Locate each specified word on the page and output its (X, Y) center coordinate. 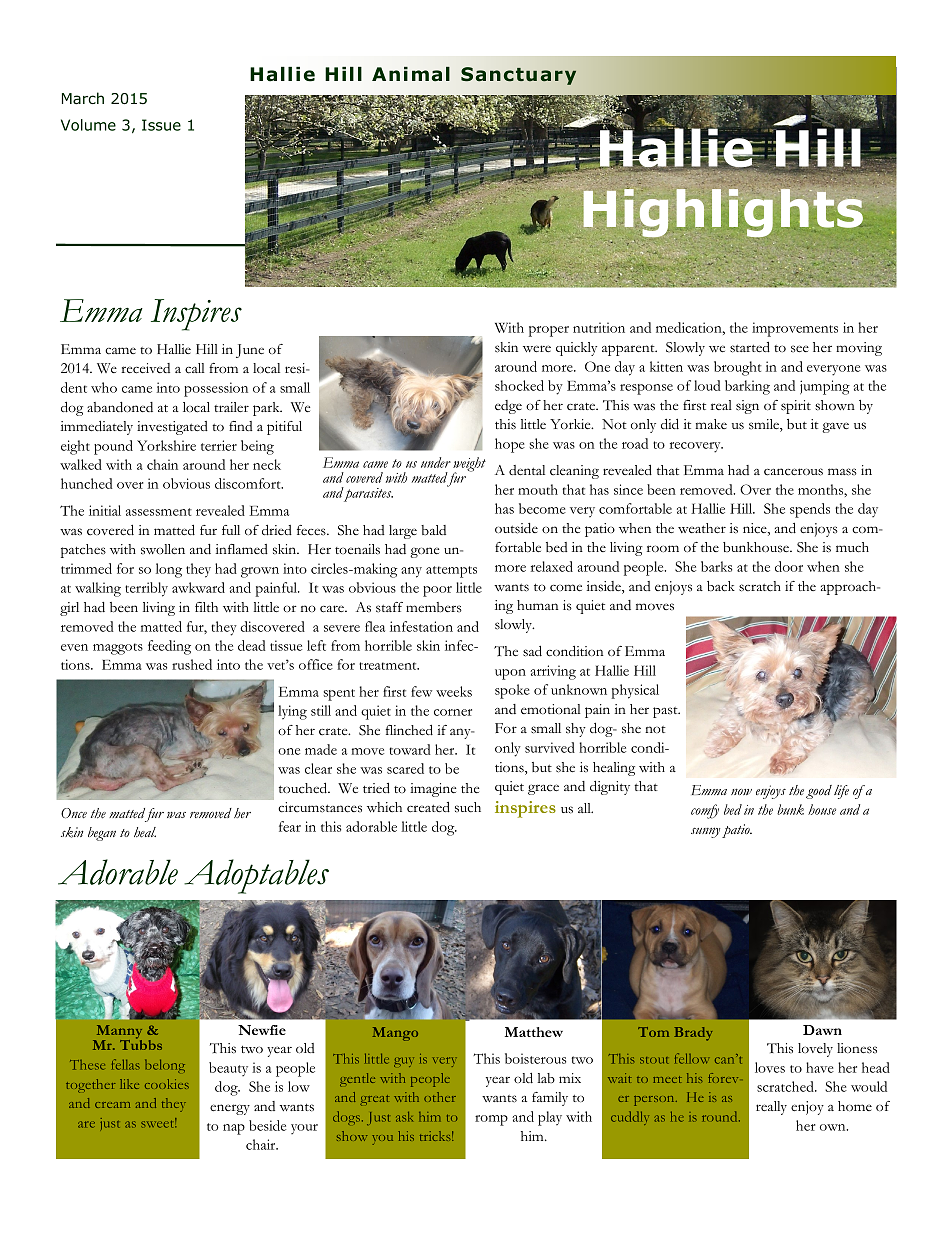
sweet (159, 1123)
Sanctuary (518, 76)
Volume (88, 125)
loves (770, 1067)
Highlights (724, 214)
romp (491, 1120)
